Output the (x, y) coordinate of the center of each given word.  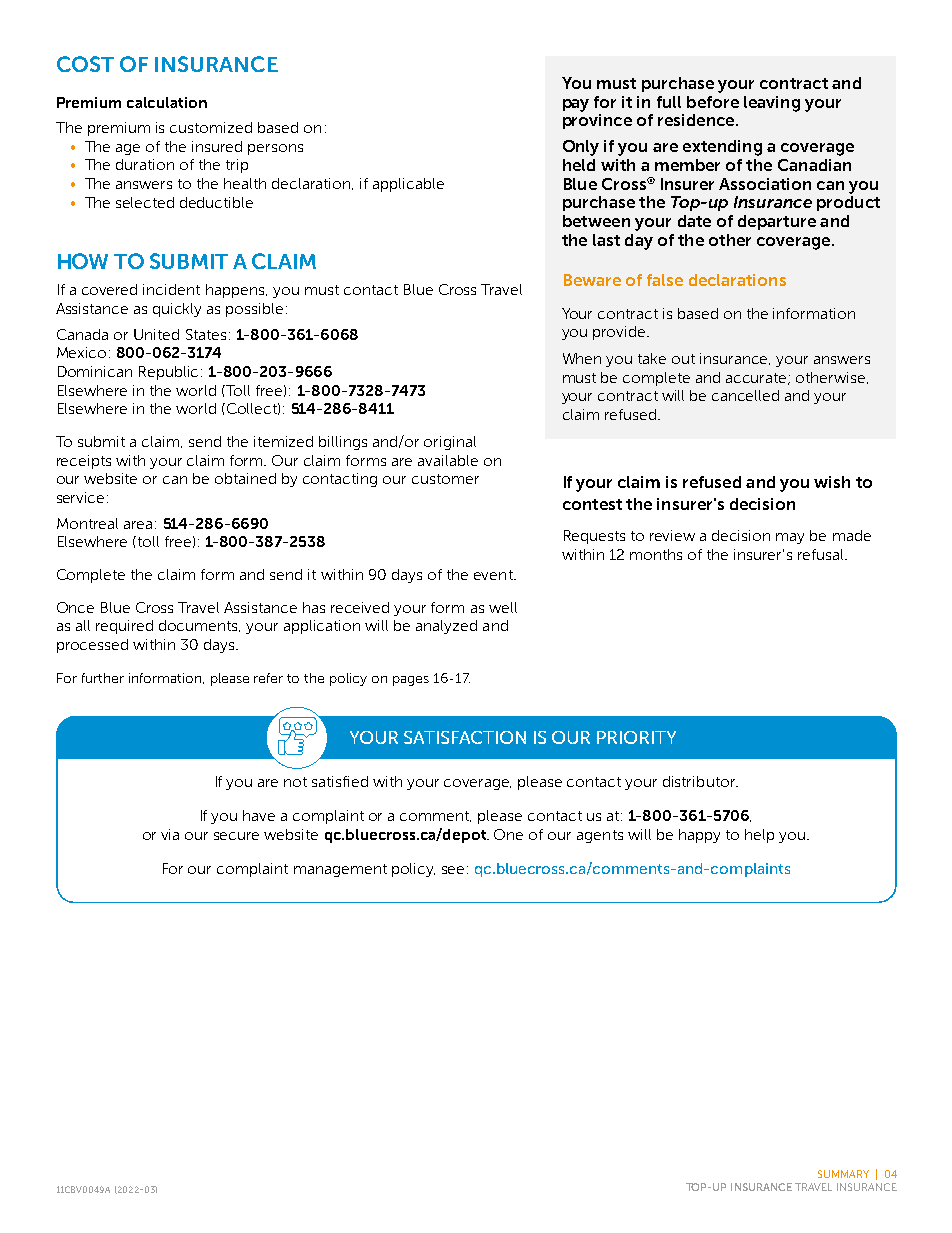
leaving (772, 104)
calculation (167, 102)
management (340, 870)
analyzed (446, 627)
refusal (822, 554)
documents (199, 626)
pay (576, 105)
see (453, 870)
